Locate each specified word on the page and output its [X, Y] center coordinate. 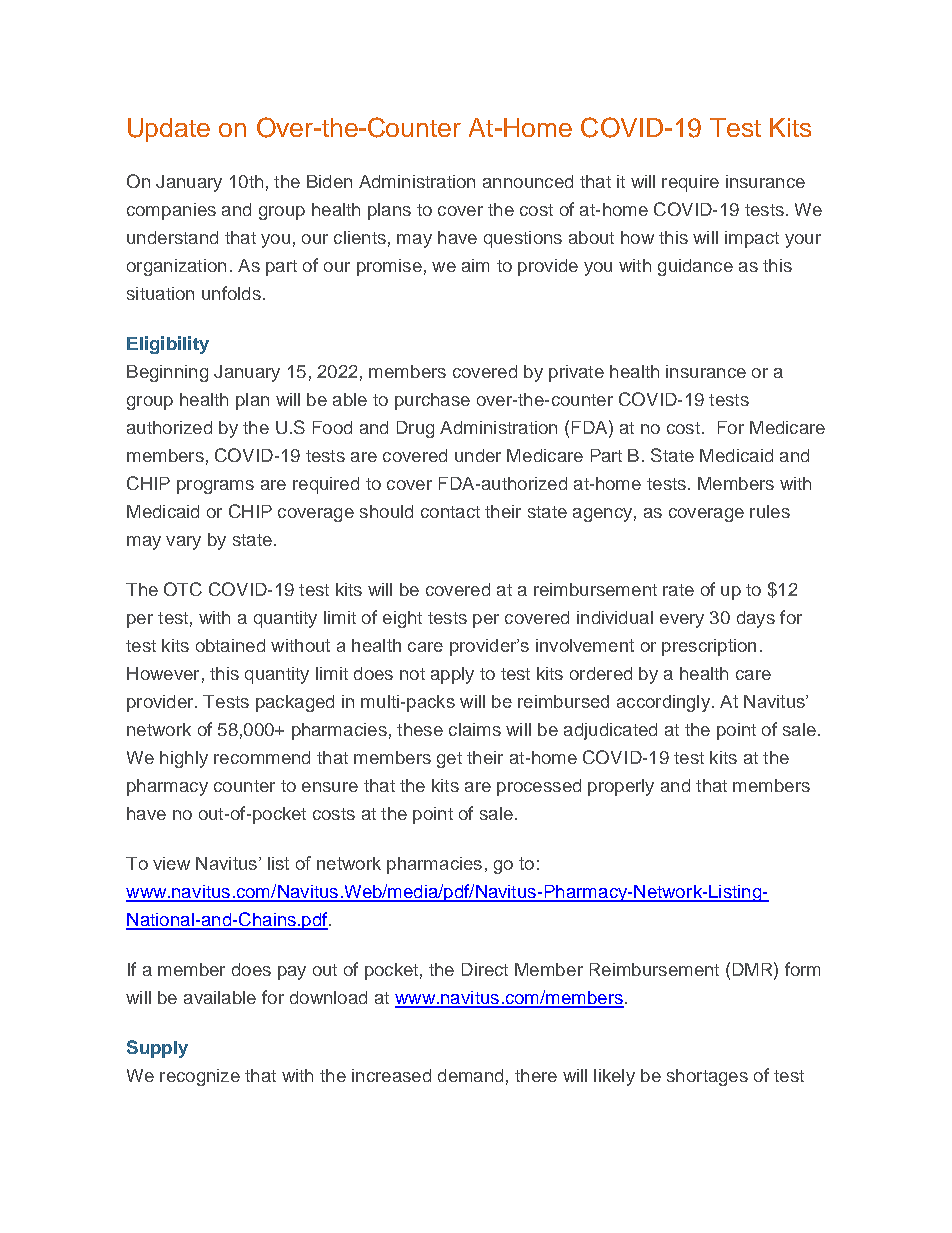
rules [770, 511]
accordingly [663, 703]
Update [169, 130]
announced [528, 181]
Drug [415, 429]
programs [215, 487]
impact [752, 239]
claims [475, 729]
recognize [200, 1077]
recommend [262, 757]
